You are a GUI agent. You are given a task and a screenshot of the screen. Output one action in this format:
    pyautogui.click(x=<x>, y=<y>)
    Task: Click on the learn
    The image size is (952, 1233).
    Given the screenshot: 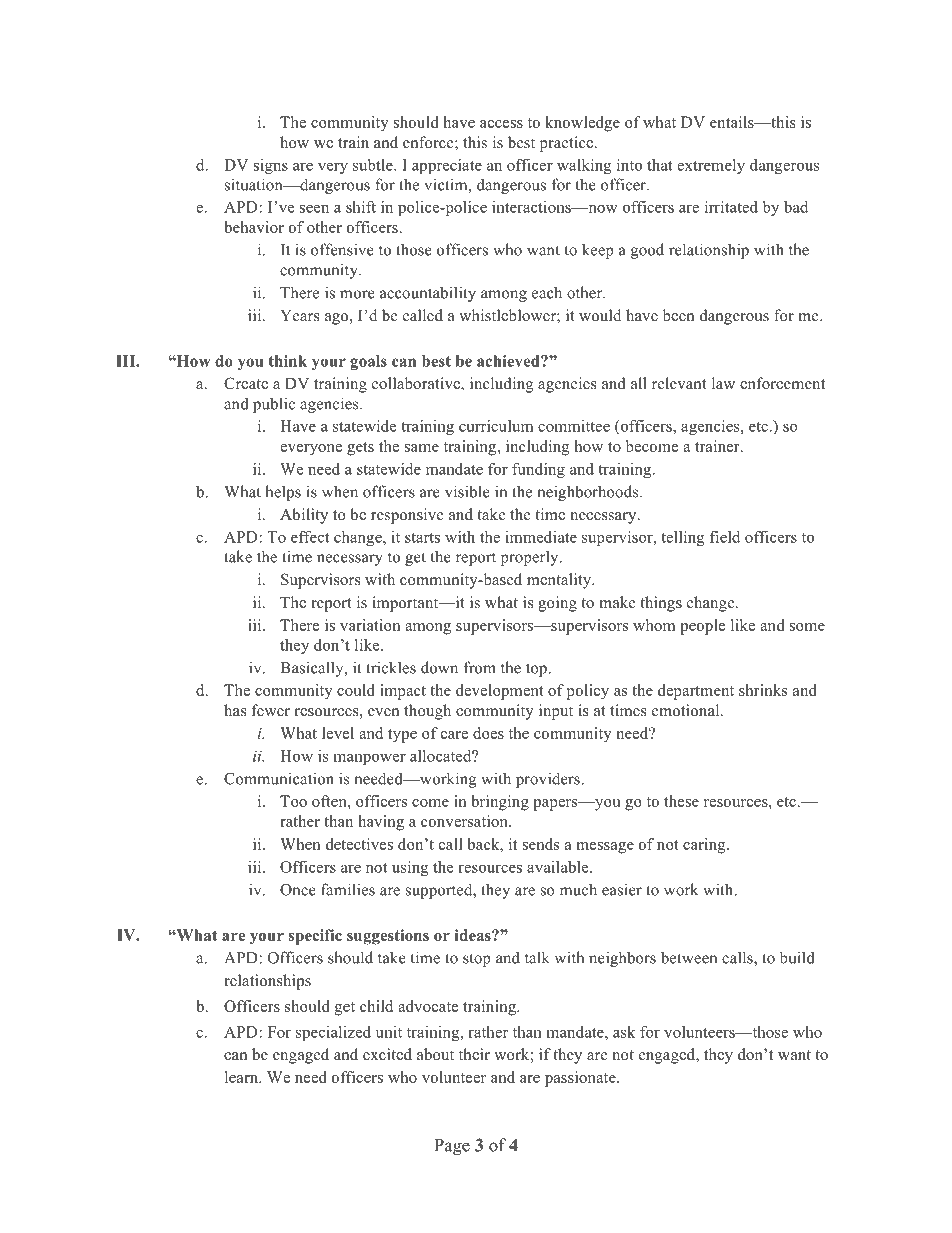 What is the action you would take?
    pyautogui.click(x=242, y=1077)
